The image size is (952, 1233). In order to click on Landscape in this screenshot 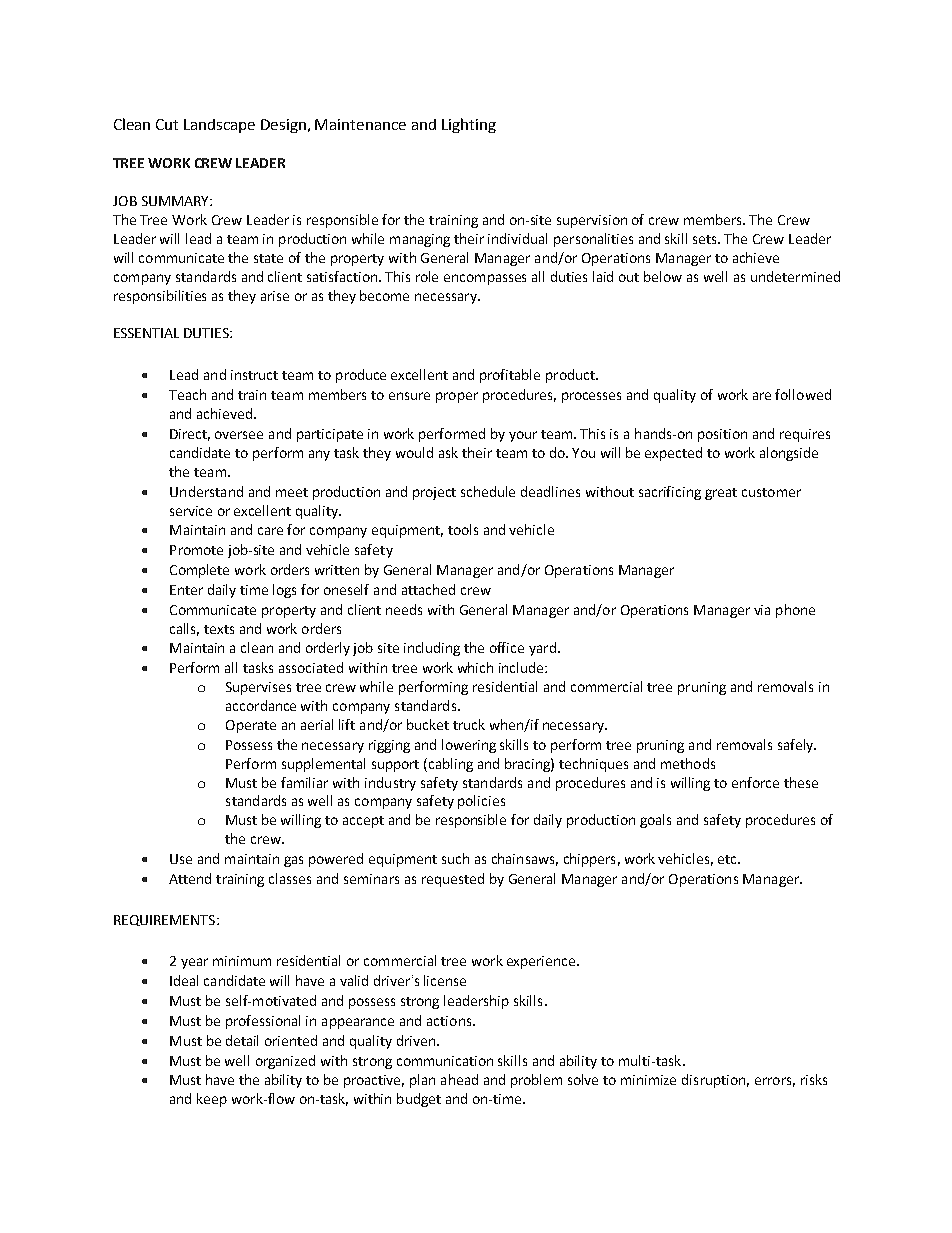, I will do `click(219, 126)`.
